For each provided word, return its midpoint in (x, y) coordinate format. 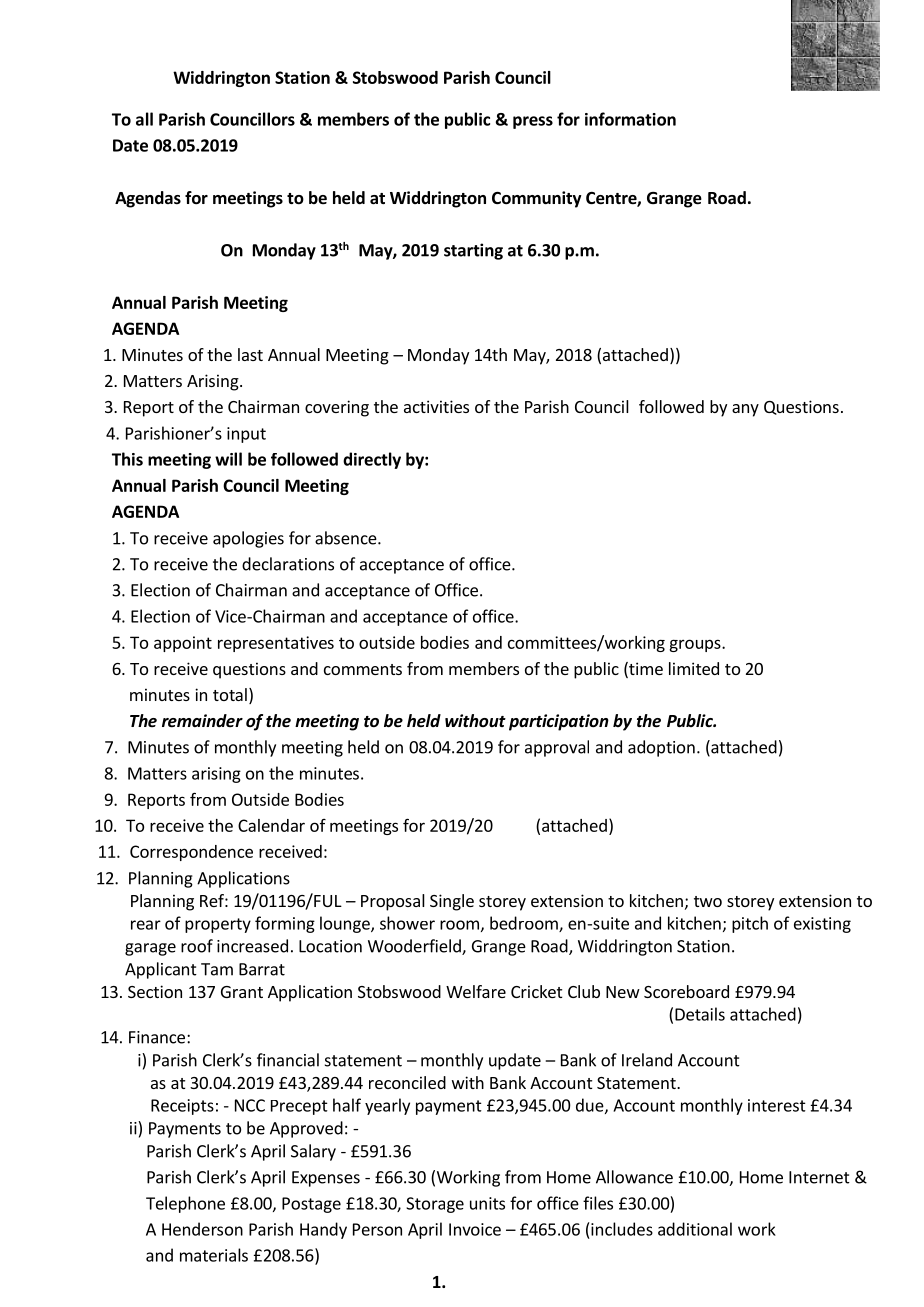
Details (700, 1014)
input (246, 435)
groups (696, 645)
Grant (242, 992)
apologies (248, 539)
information (630, 119)
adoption (661, 748)
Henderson (202, 1229)
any (745, 410)
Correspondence (191, 853)
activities (436, 406)
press (533, 122)
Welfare (476, 991)
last (250, 354)
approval (557, 748)
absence (347, 538)
